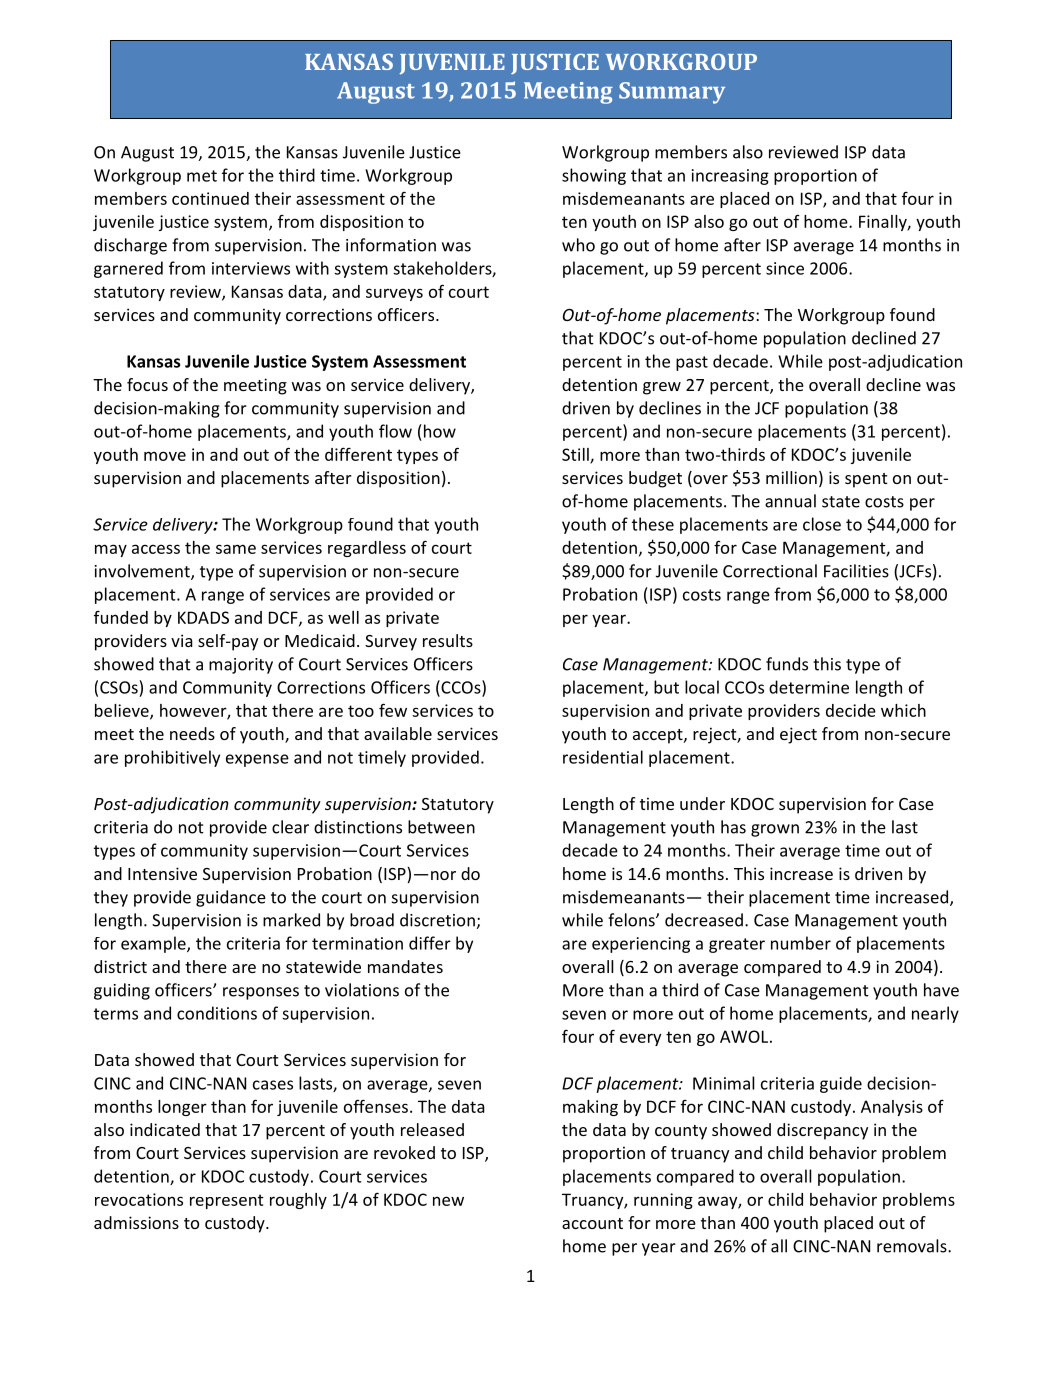 The width and height of the document is (1061, 1373). What do you see at coordinates (202, 176) in the document?
I see `met` at bounding box center [202, 176].
